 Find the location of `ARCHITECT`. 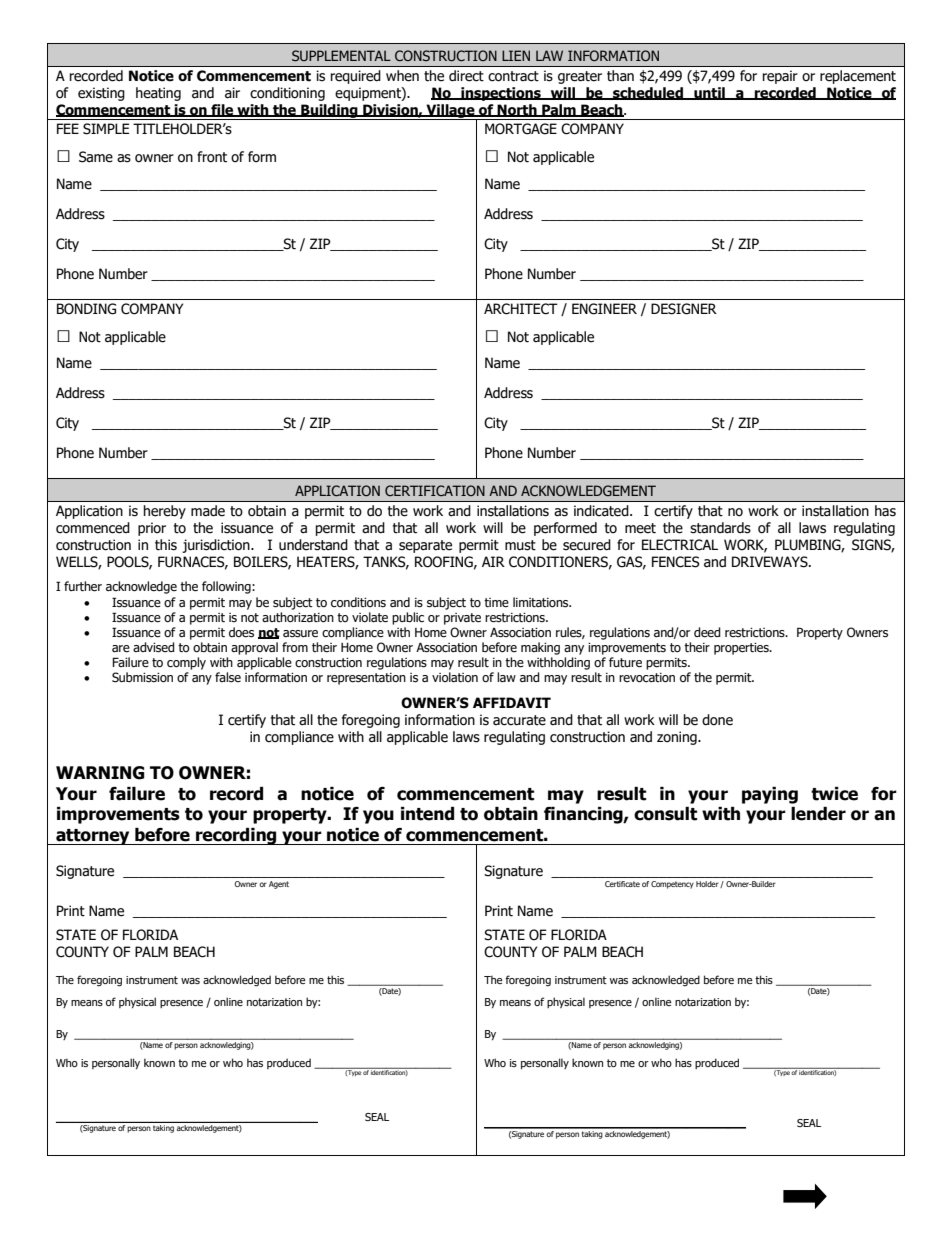

ARCHITECT is located at coordinates (521, 309).
